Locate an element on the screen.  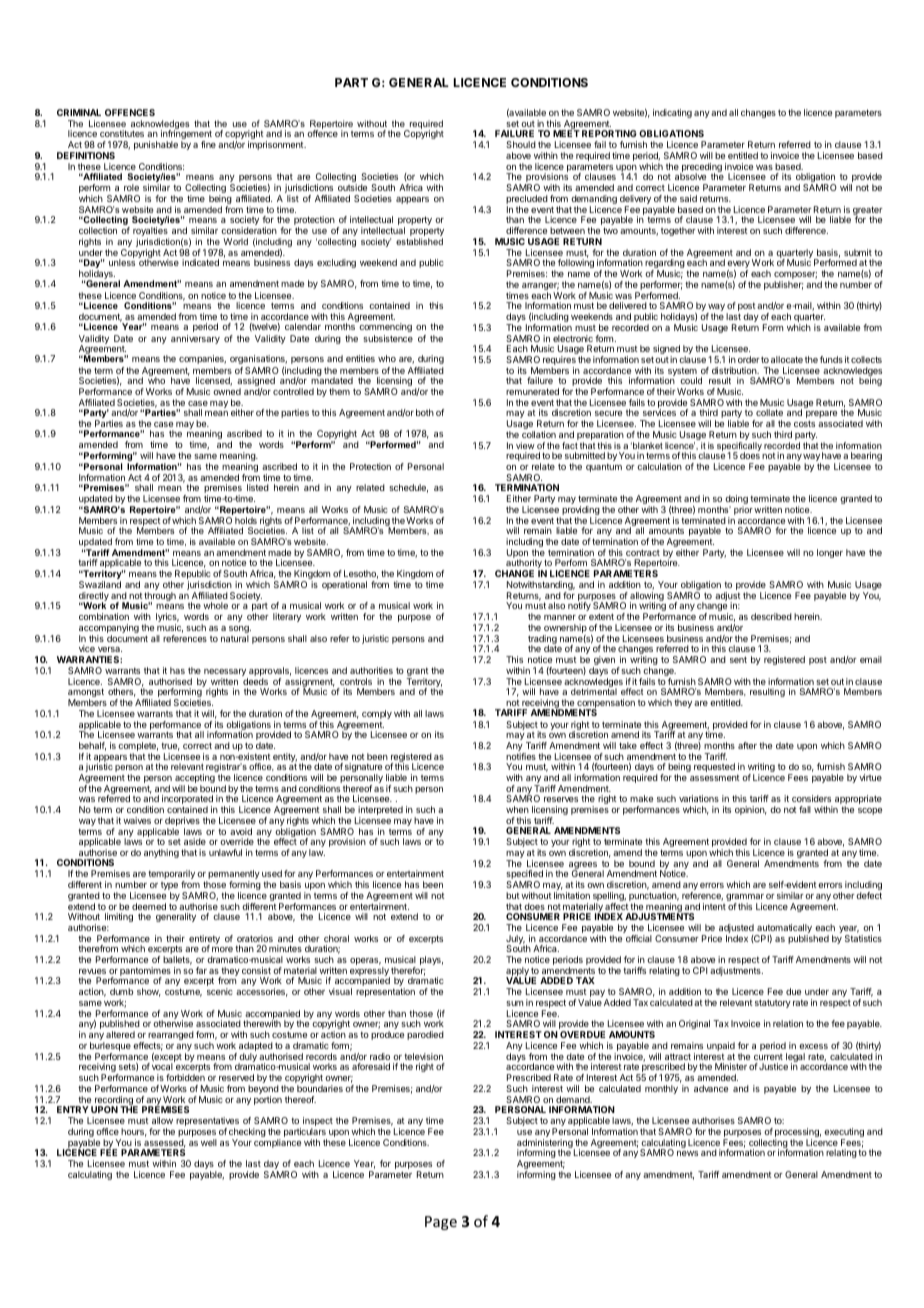
Should is located at coordinates (521, 144).
